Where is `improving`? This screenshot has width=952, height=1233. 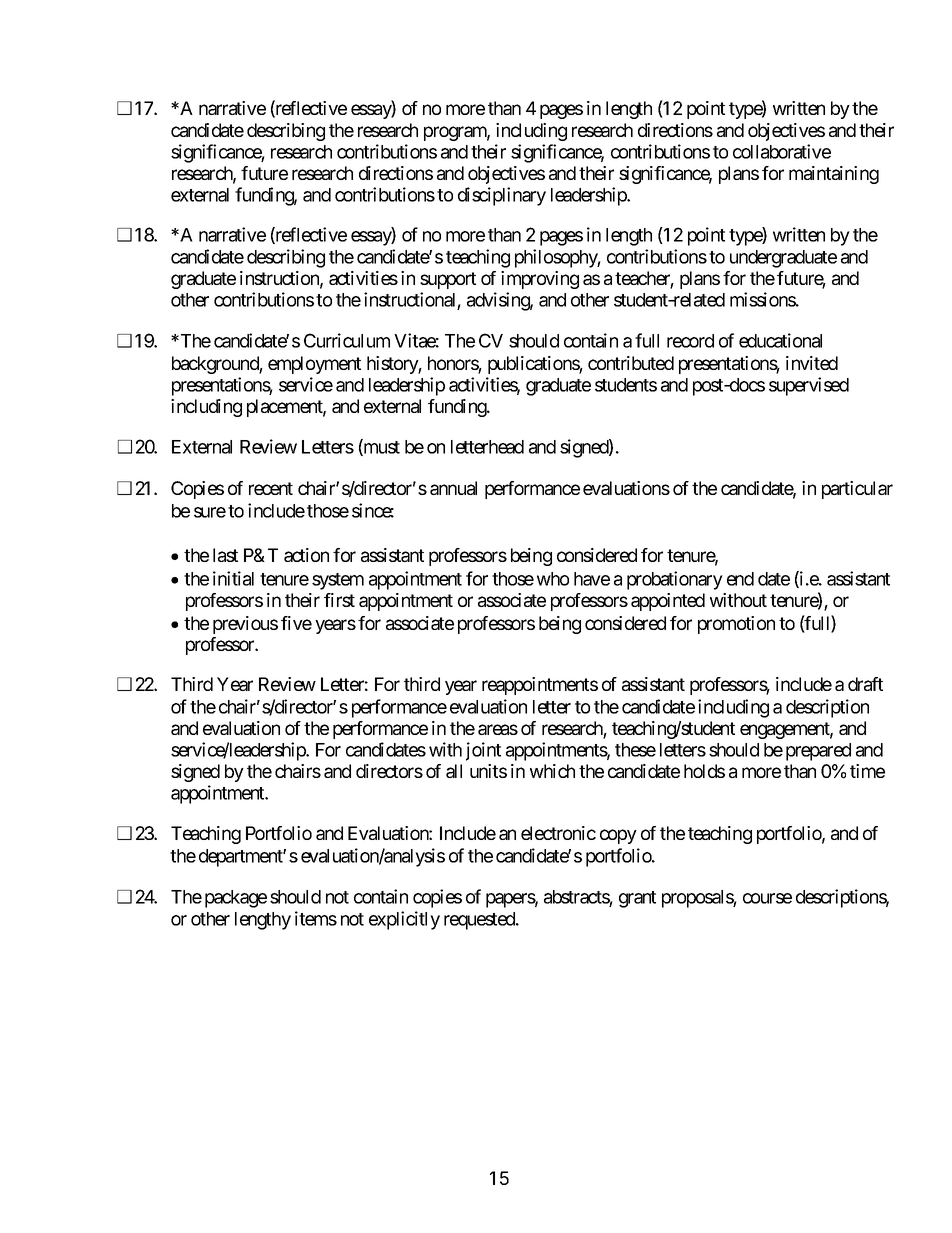
improving is located at coordinates (540, 280).
